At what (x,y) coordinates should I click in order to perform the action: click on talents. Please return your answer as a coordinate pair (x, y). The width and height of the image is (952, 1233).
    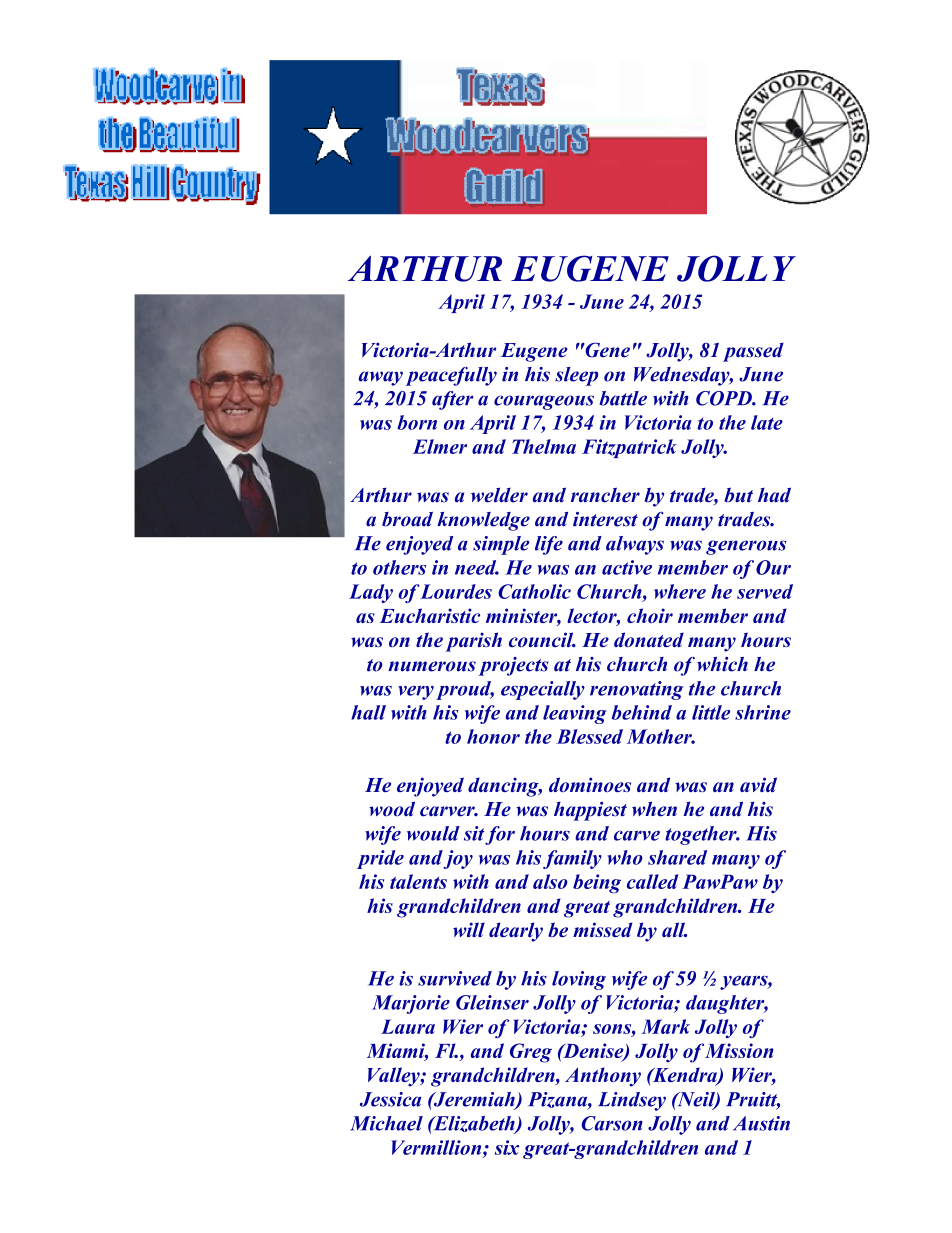
    Looking at the image, I should click on (418, 881).
